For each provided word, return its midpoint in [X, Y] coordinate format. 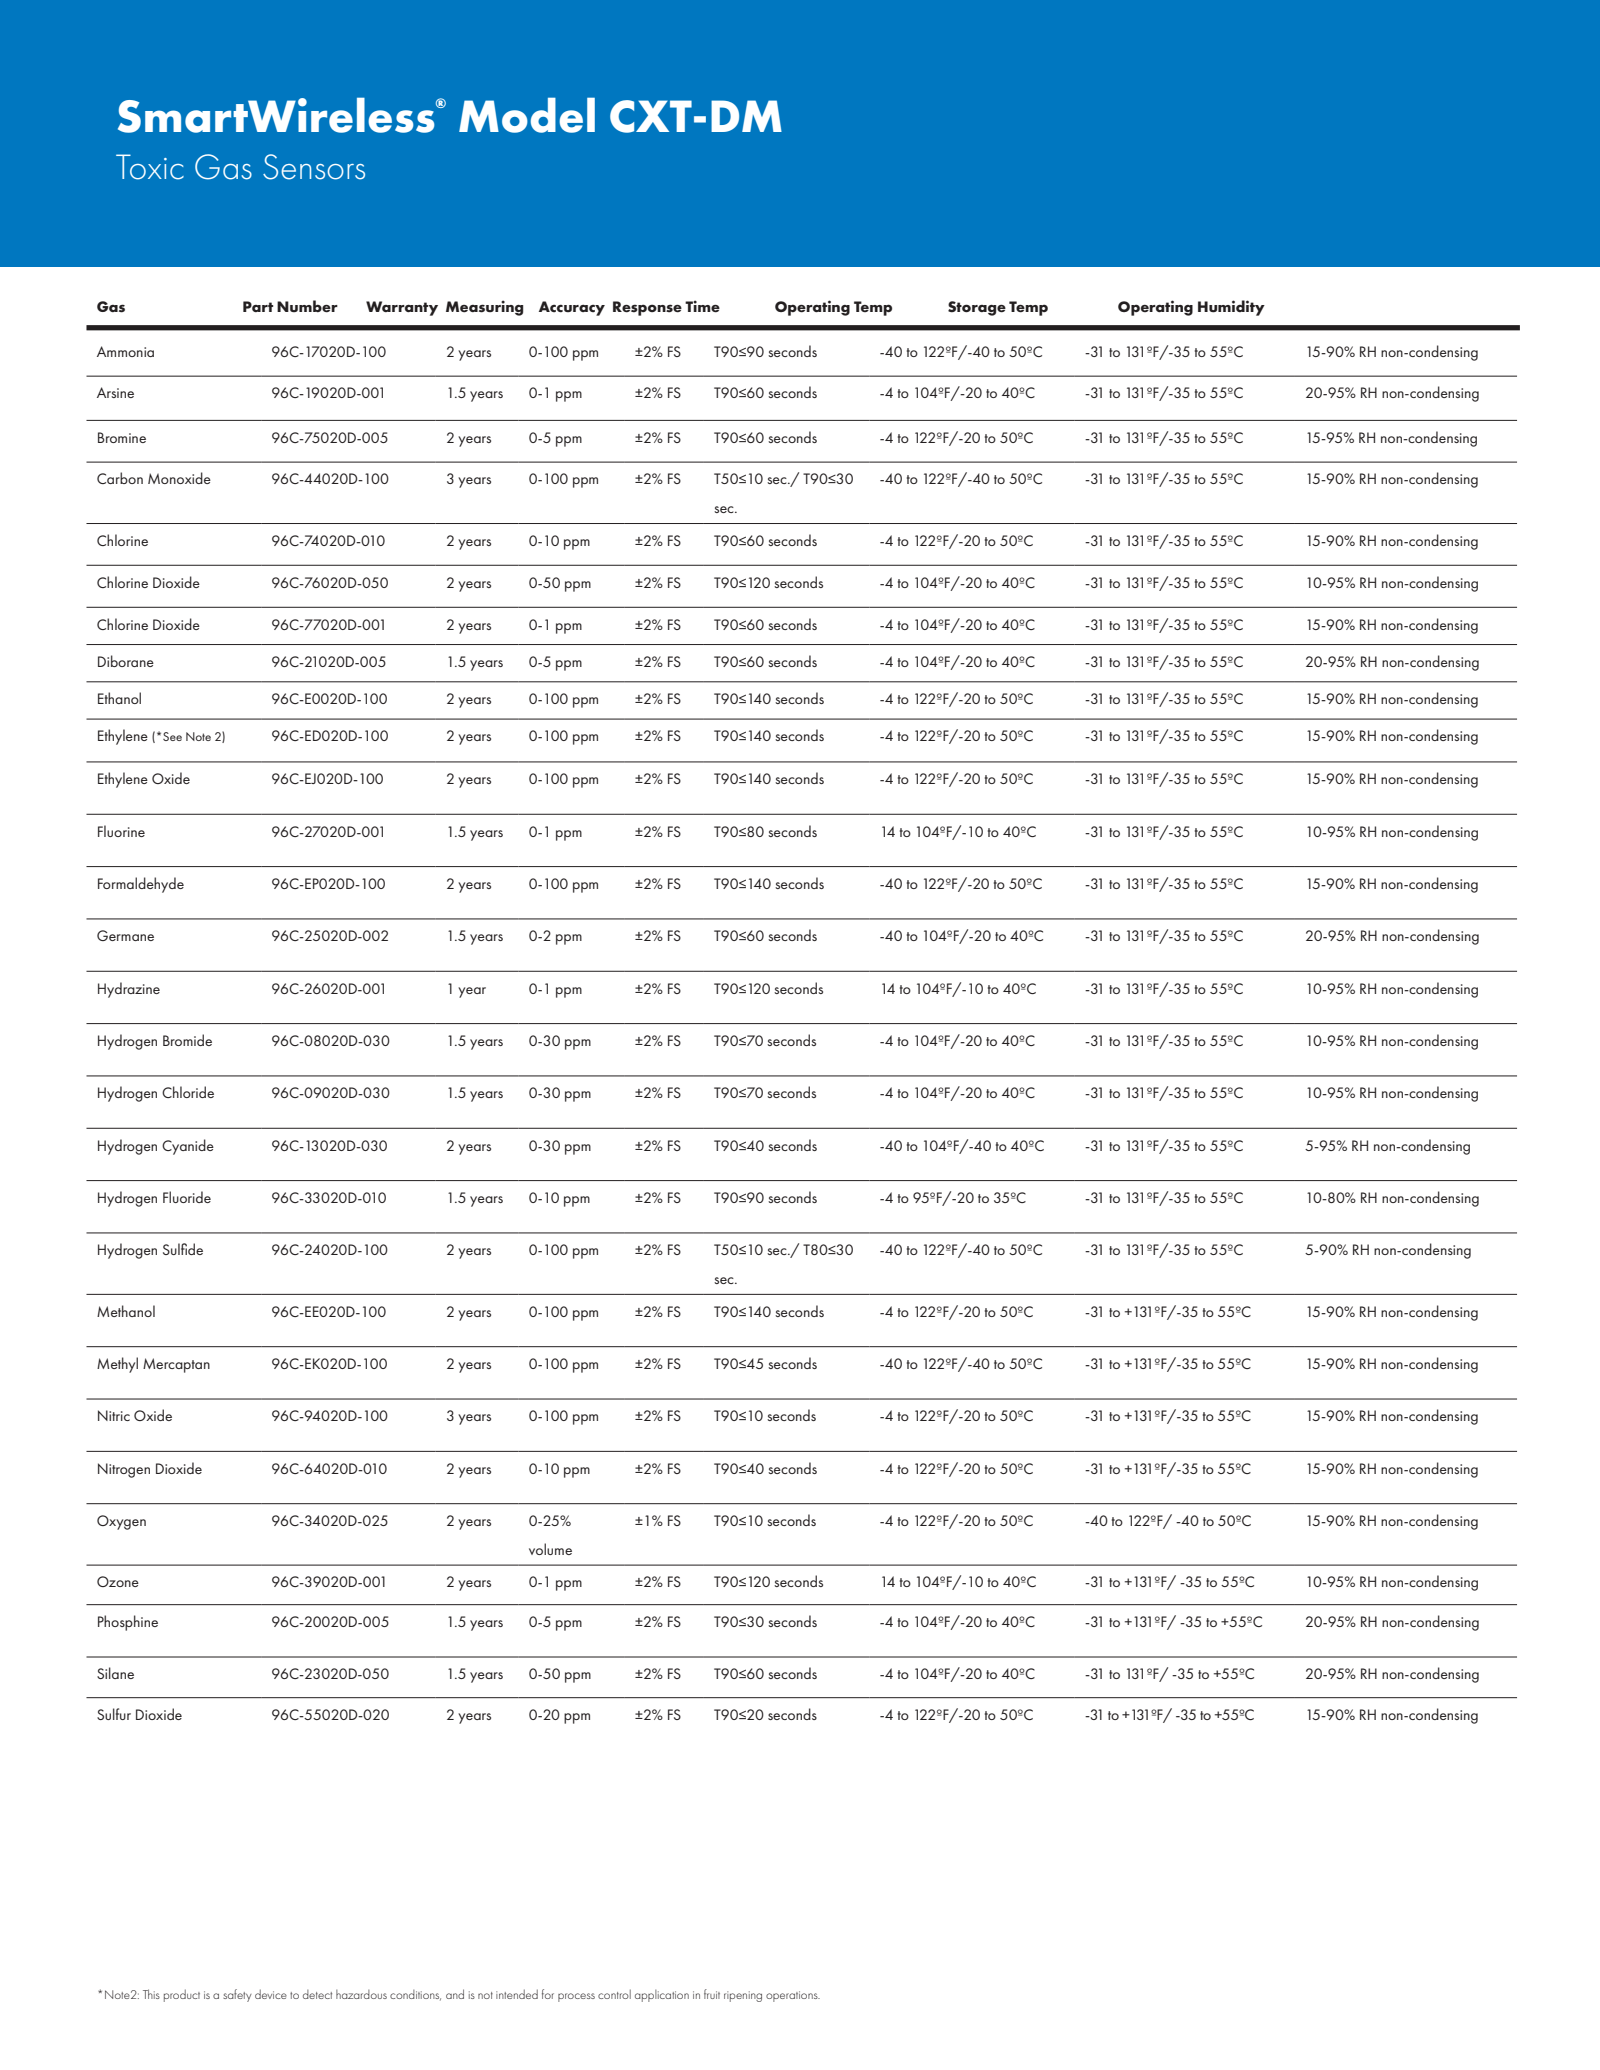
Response [647, 308]
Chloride [188, 1092]
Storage [977, 308]
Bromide [187, 1040]
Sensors [314, 167]
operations [793, 1996]
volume [550, 1549]
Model [527, 115]
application [662, 1996]
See [172, 736]
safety [237, 1995]
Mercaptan [176, 1365]
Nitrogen [124, 1470]
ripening [743, 1996]
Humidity [1231, 308]
